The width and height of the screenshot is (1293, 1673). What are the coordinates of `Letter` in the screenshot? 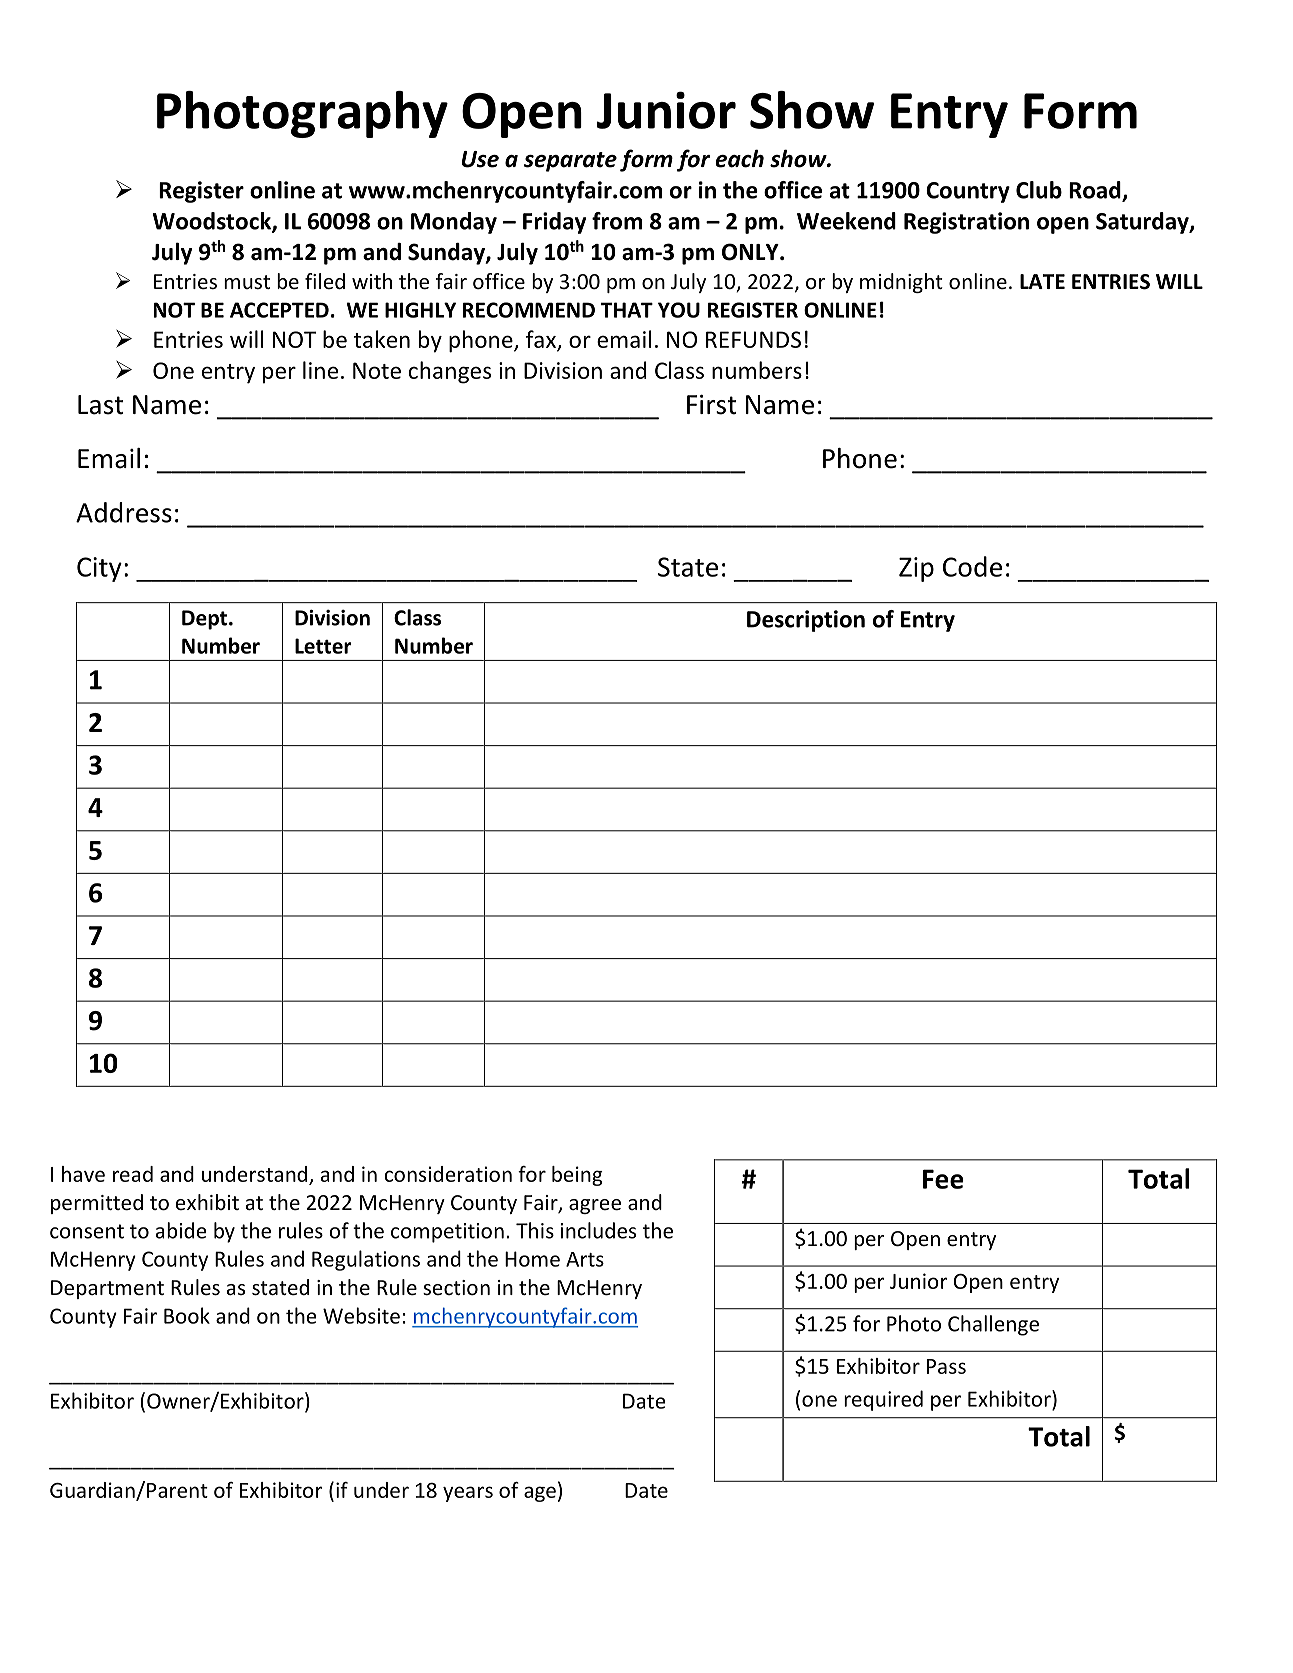 It's located at (323, 646).
